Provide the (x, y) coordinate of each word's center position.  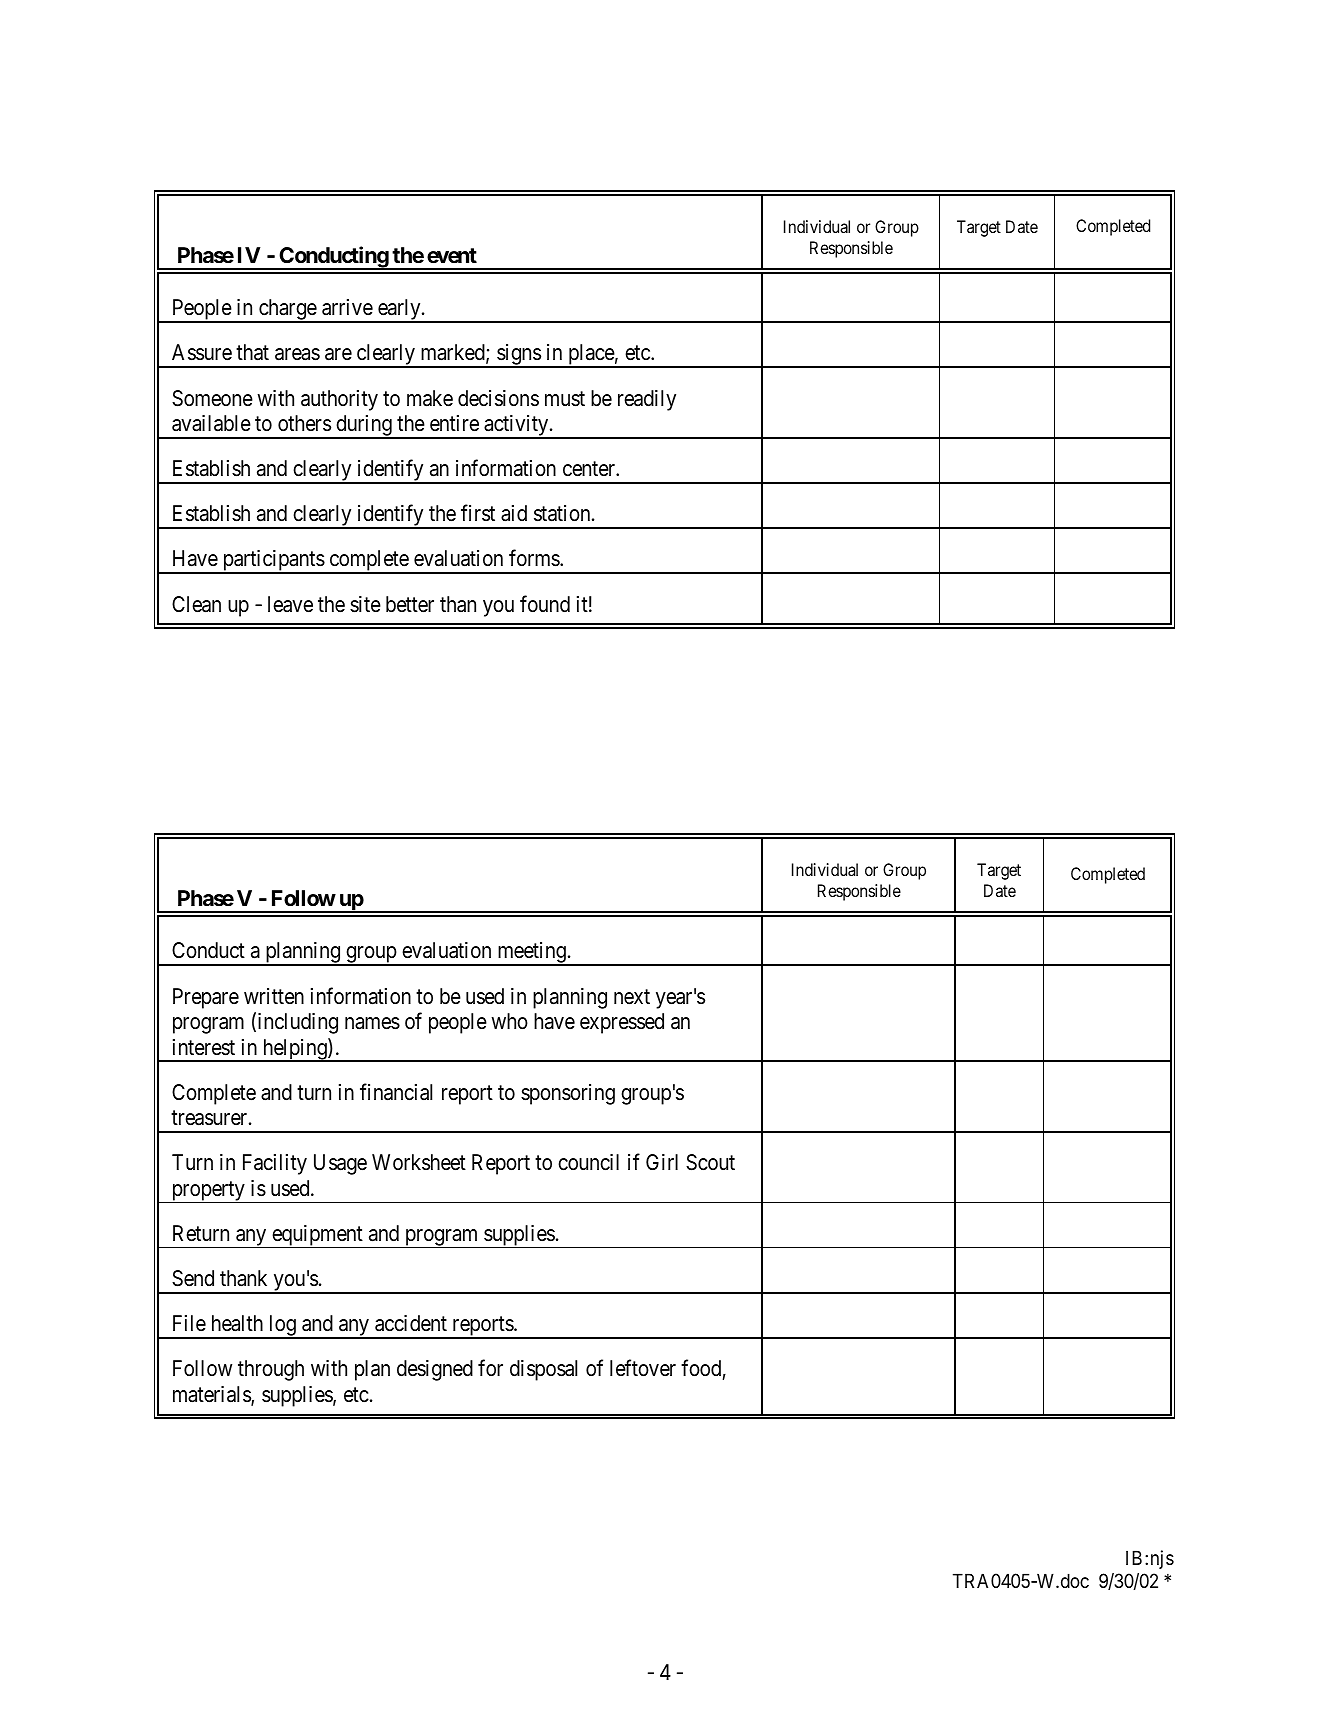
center (590, 469)
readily (647, 400)
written (274, 996)
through (271, 1370)
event (452, 256)
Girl (662, 1162)
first (478, 513)
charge (287, 311)
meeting (531, 954)
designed (435, 1370)
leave (290, 604)
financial (396, 1092)
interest (204, 1047)
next (632, 997)
